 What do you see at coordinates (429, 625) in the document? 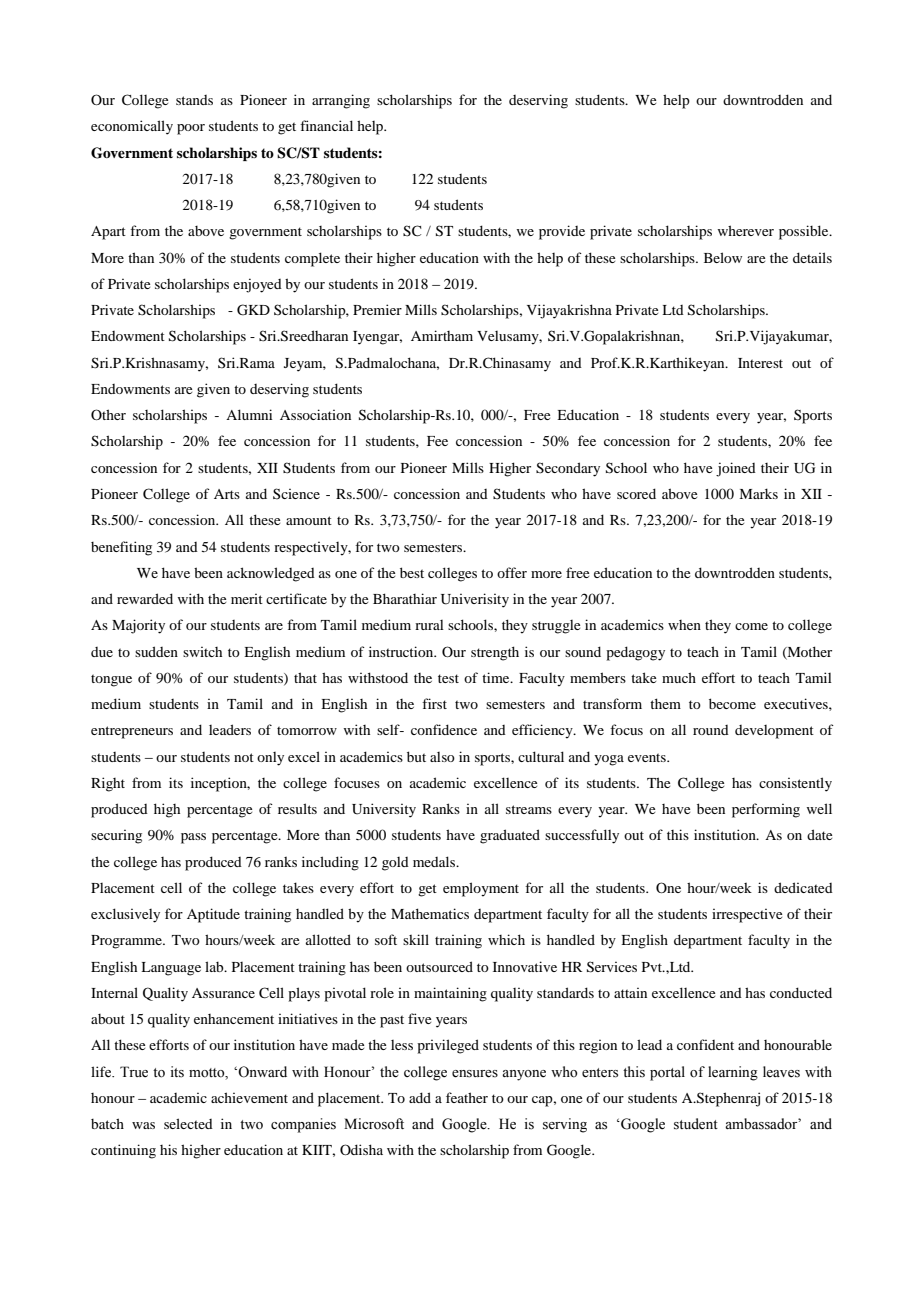
I see `rural` at bounding box center [429, 625].
